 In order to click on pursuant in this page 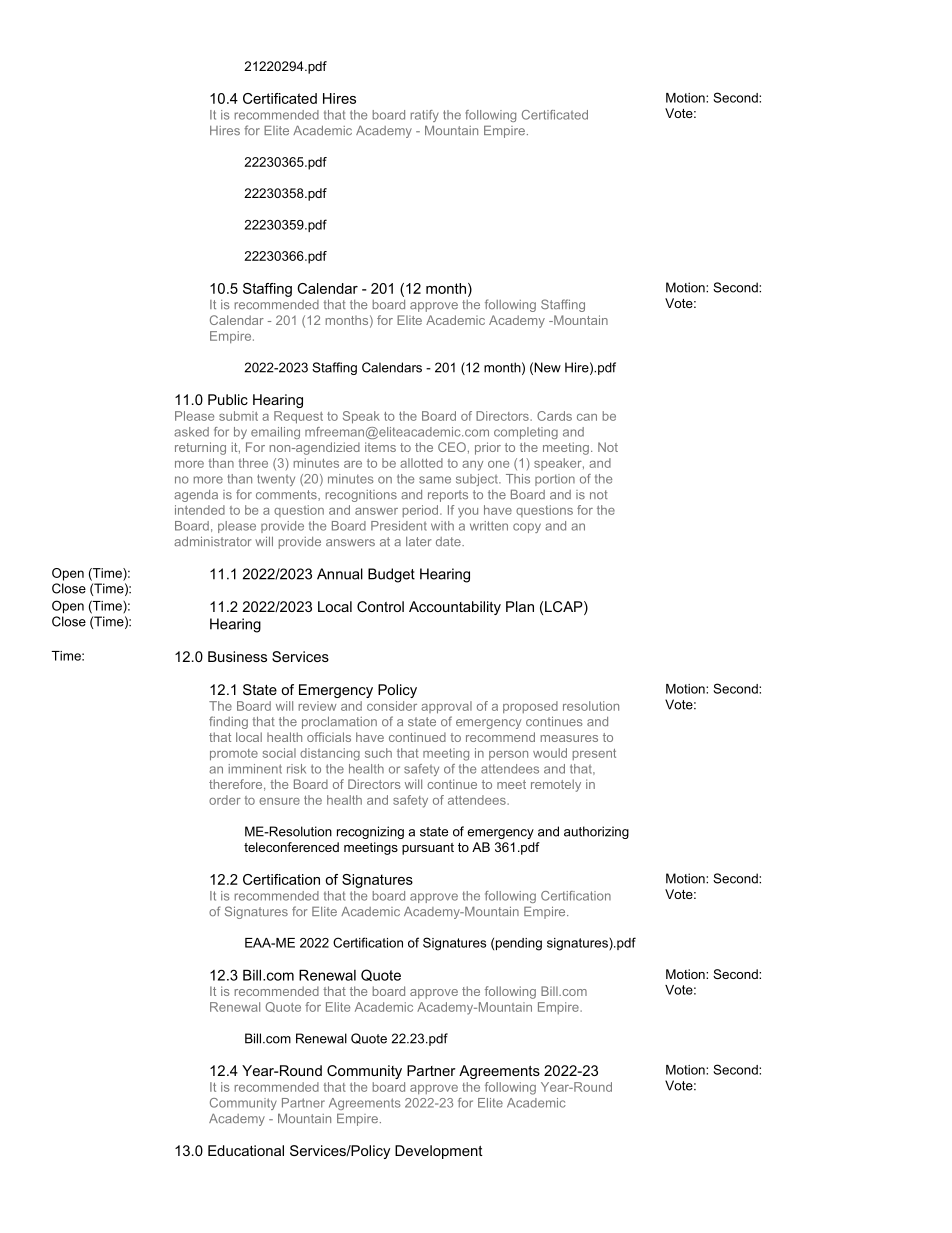, I will do `click(428, 849)`.
